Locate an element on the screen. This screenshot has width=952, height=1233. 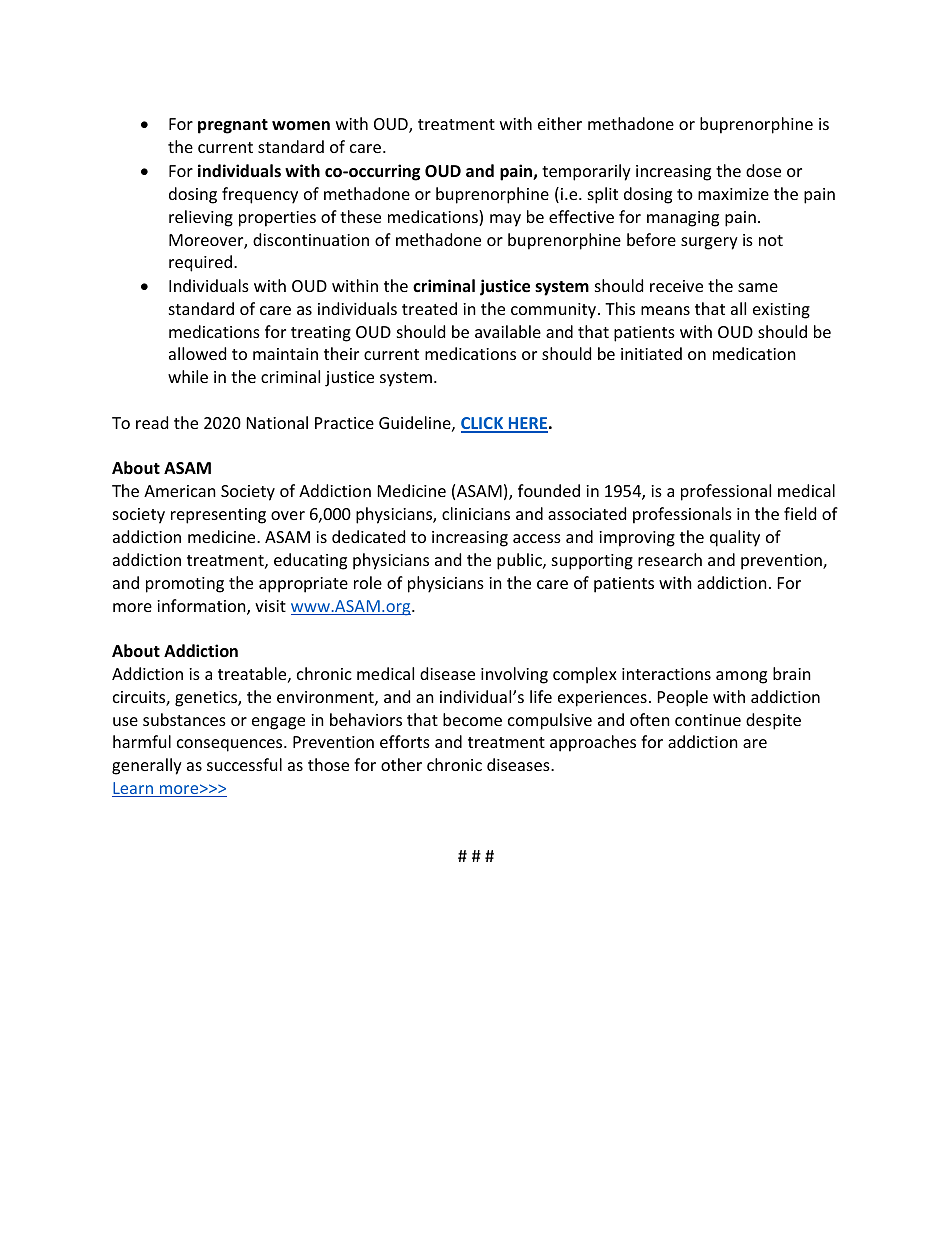
public is located at coordinates (520, 561).
